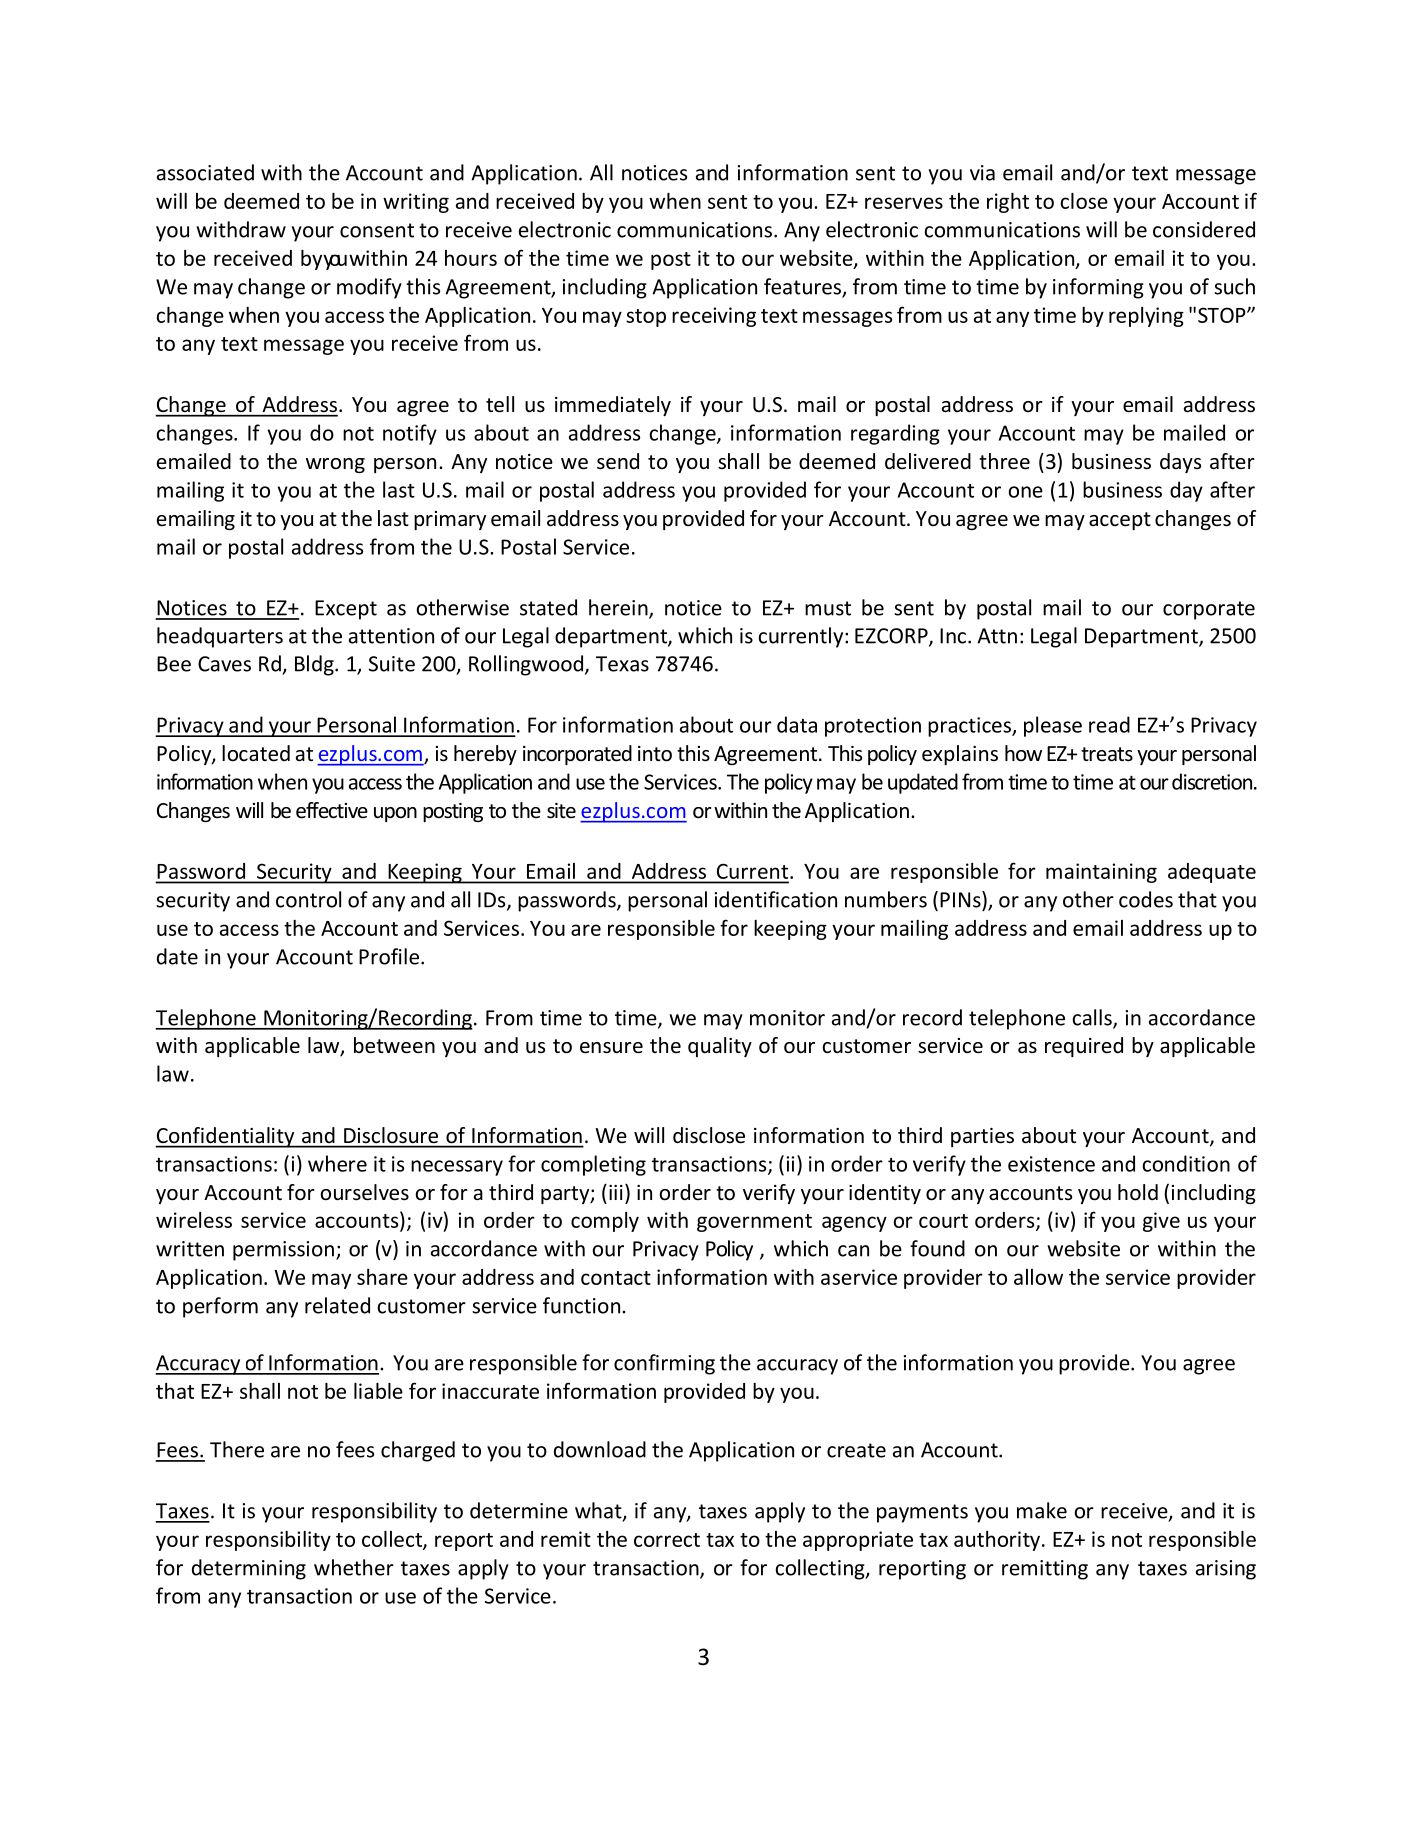 Image resolution: width=1423 pixels, height=1842 pixels. Describe the element at coordinates (622, 664) in the screenshot. I see `Texas` at that location.
